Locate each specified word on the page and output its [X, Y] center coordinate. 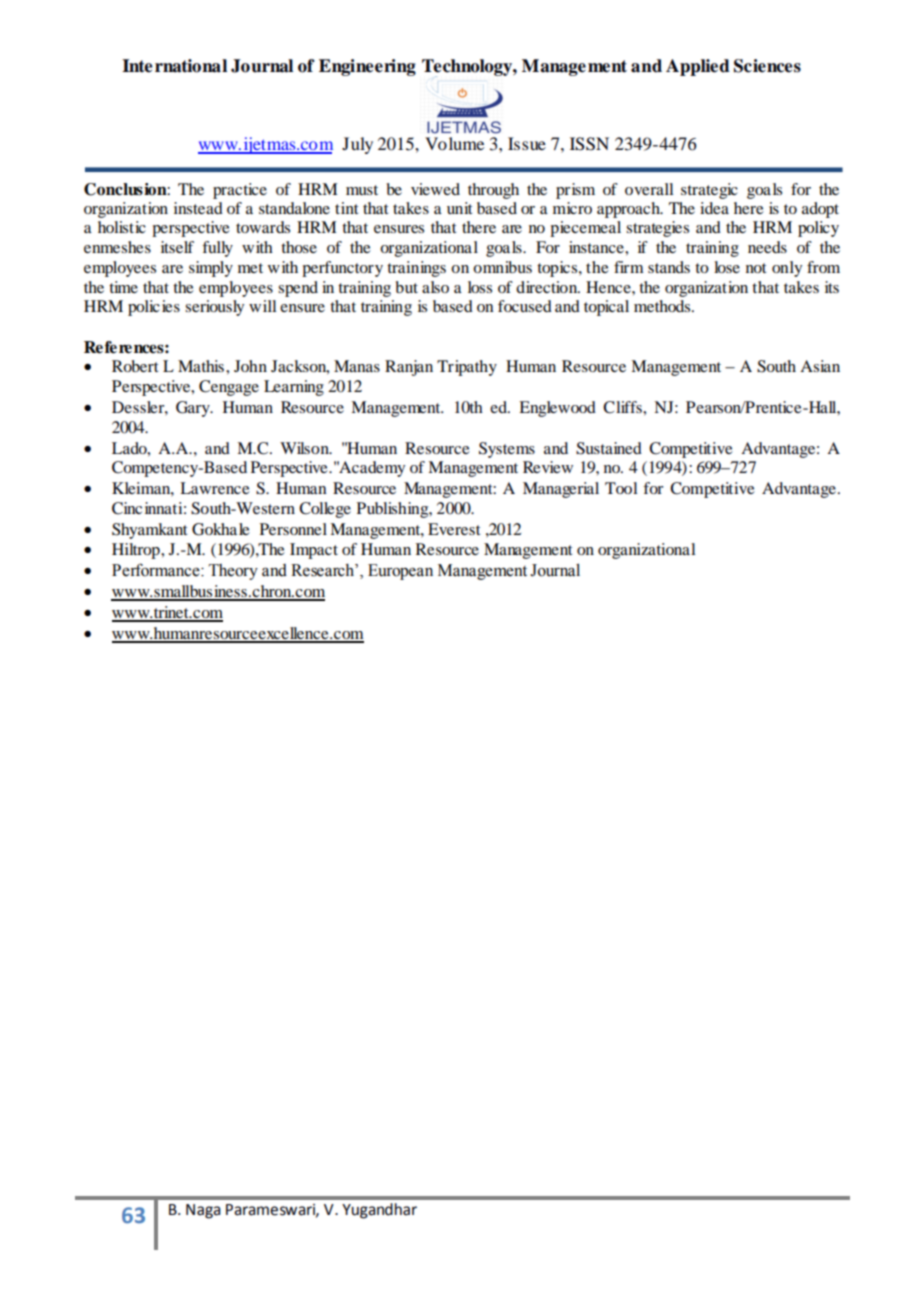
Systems [507, 450]
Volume [454, 143]
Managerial [561, 490]
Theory [233, 572]
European [400, 572]
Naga [203, 1211]
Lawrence [215, 488]
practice [240, 191]
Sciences [767, 66]
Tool [621, 488]
